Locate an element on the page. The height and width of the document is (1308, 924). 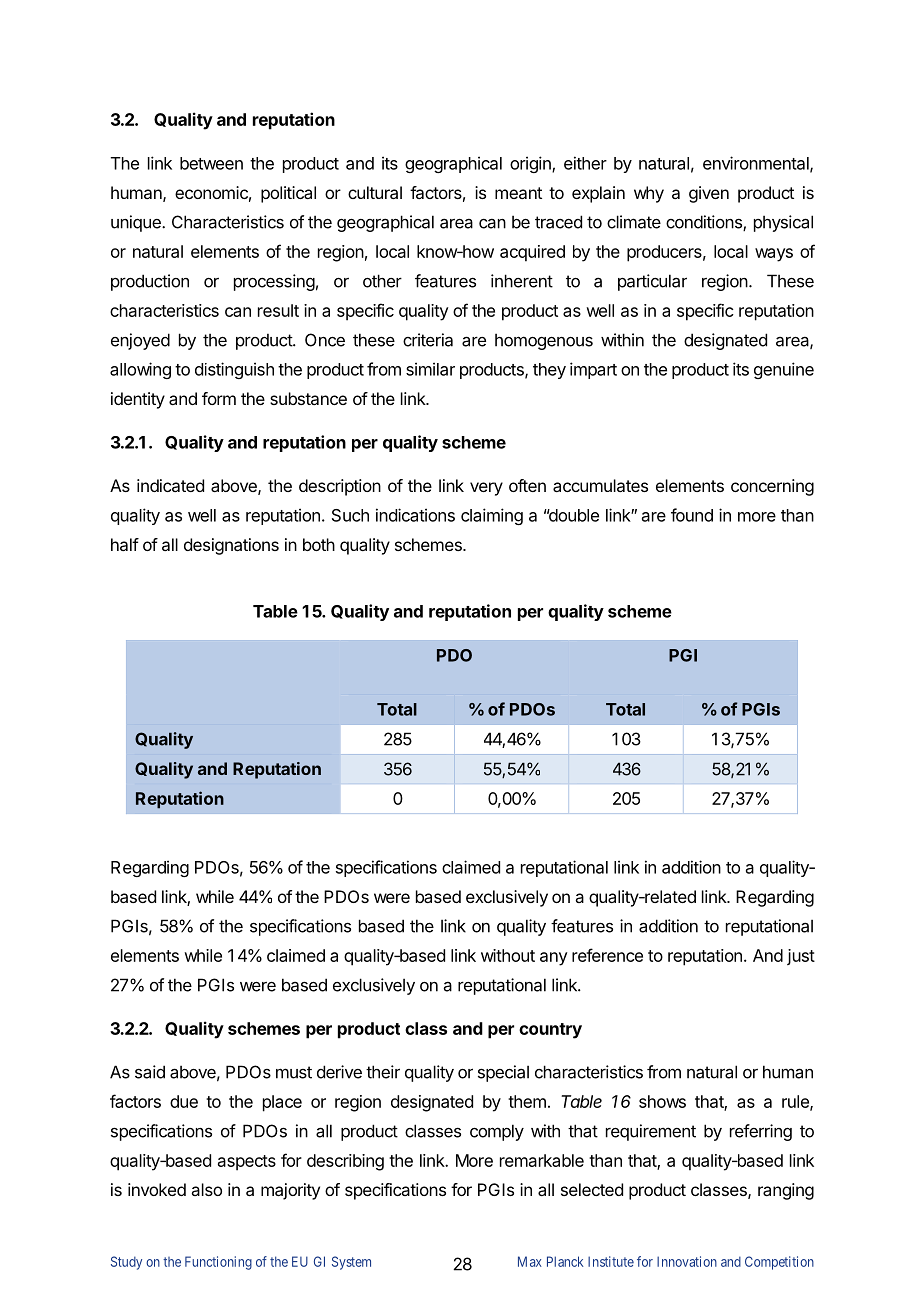
given is located at coordinates (709, 194).
